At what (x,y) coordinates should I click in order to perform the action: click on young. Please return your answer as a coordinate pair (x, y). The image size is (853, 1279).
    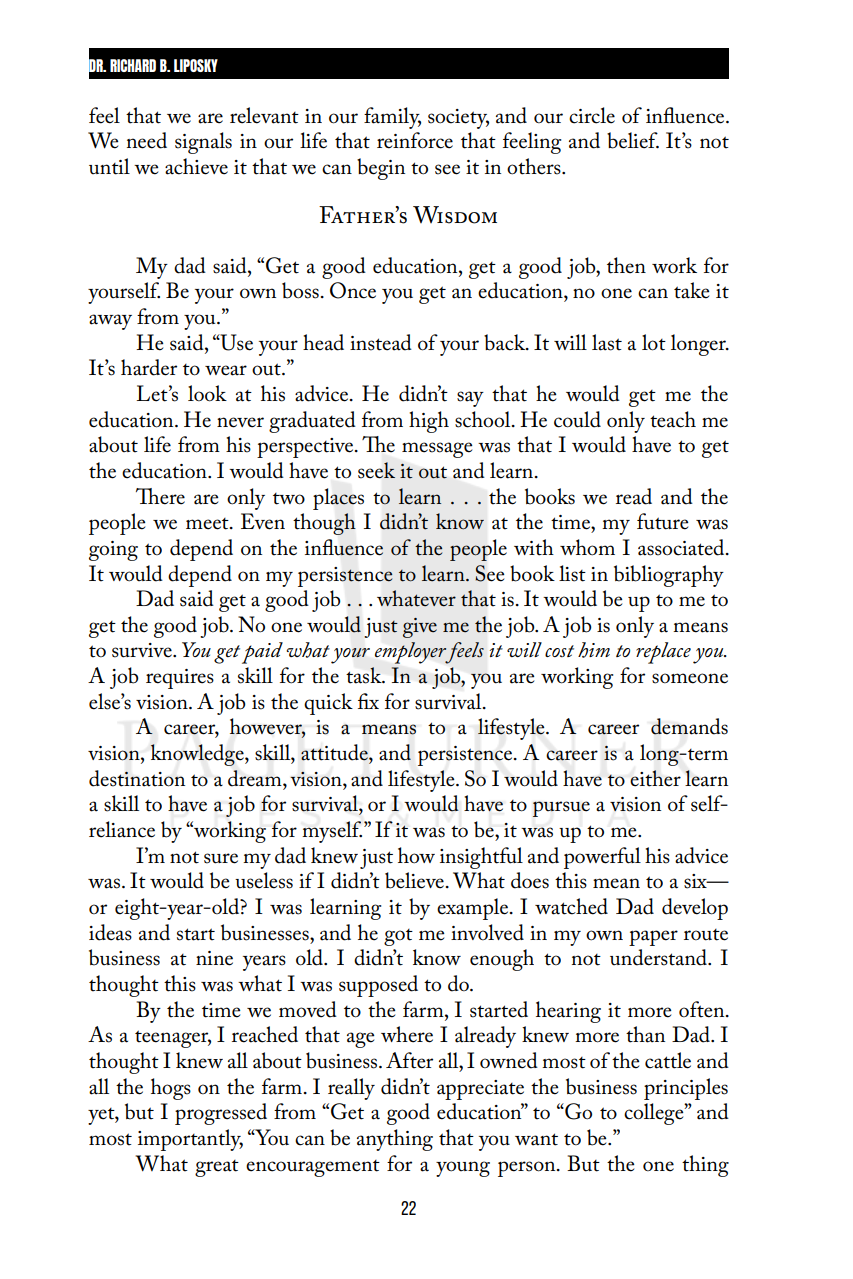
    Looking at the image, I should click on (463, 1169).
